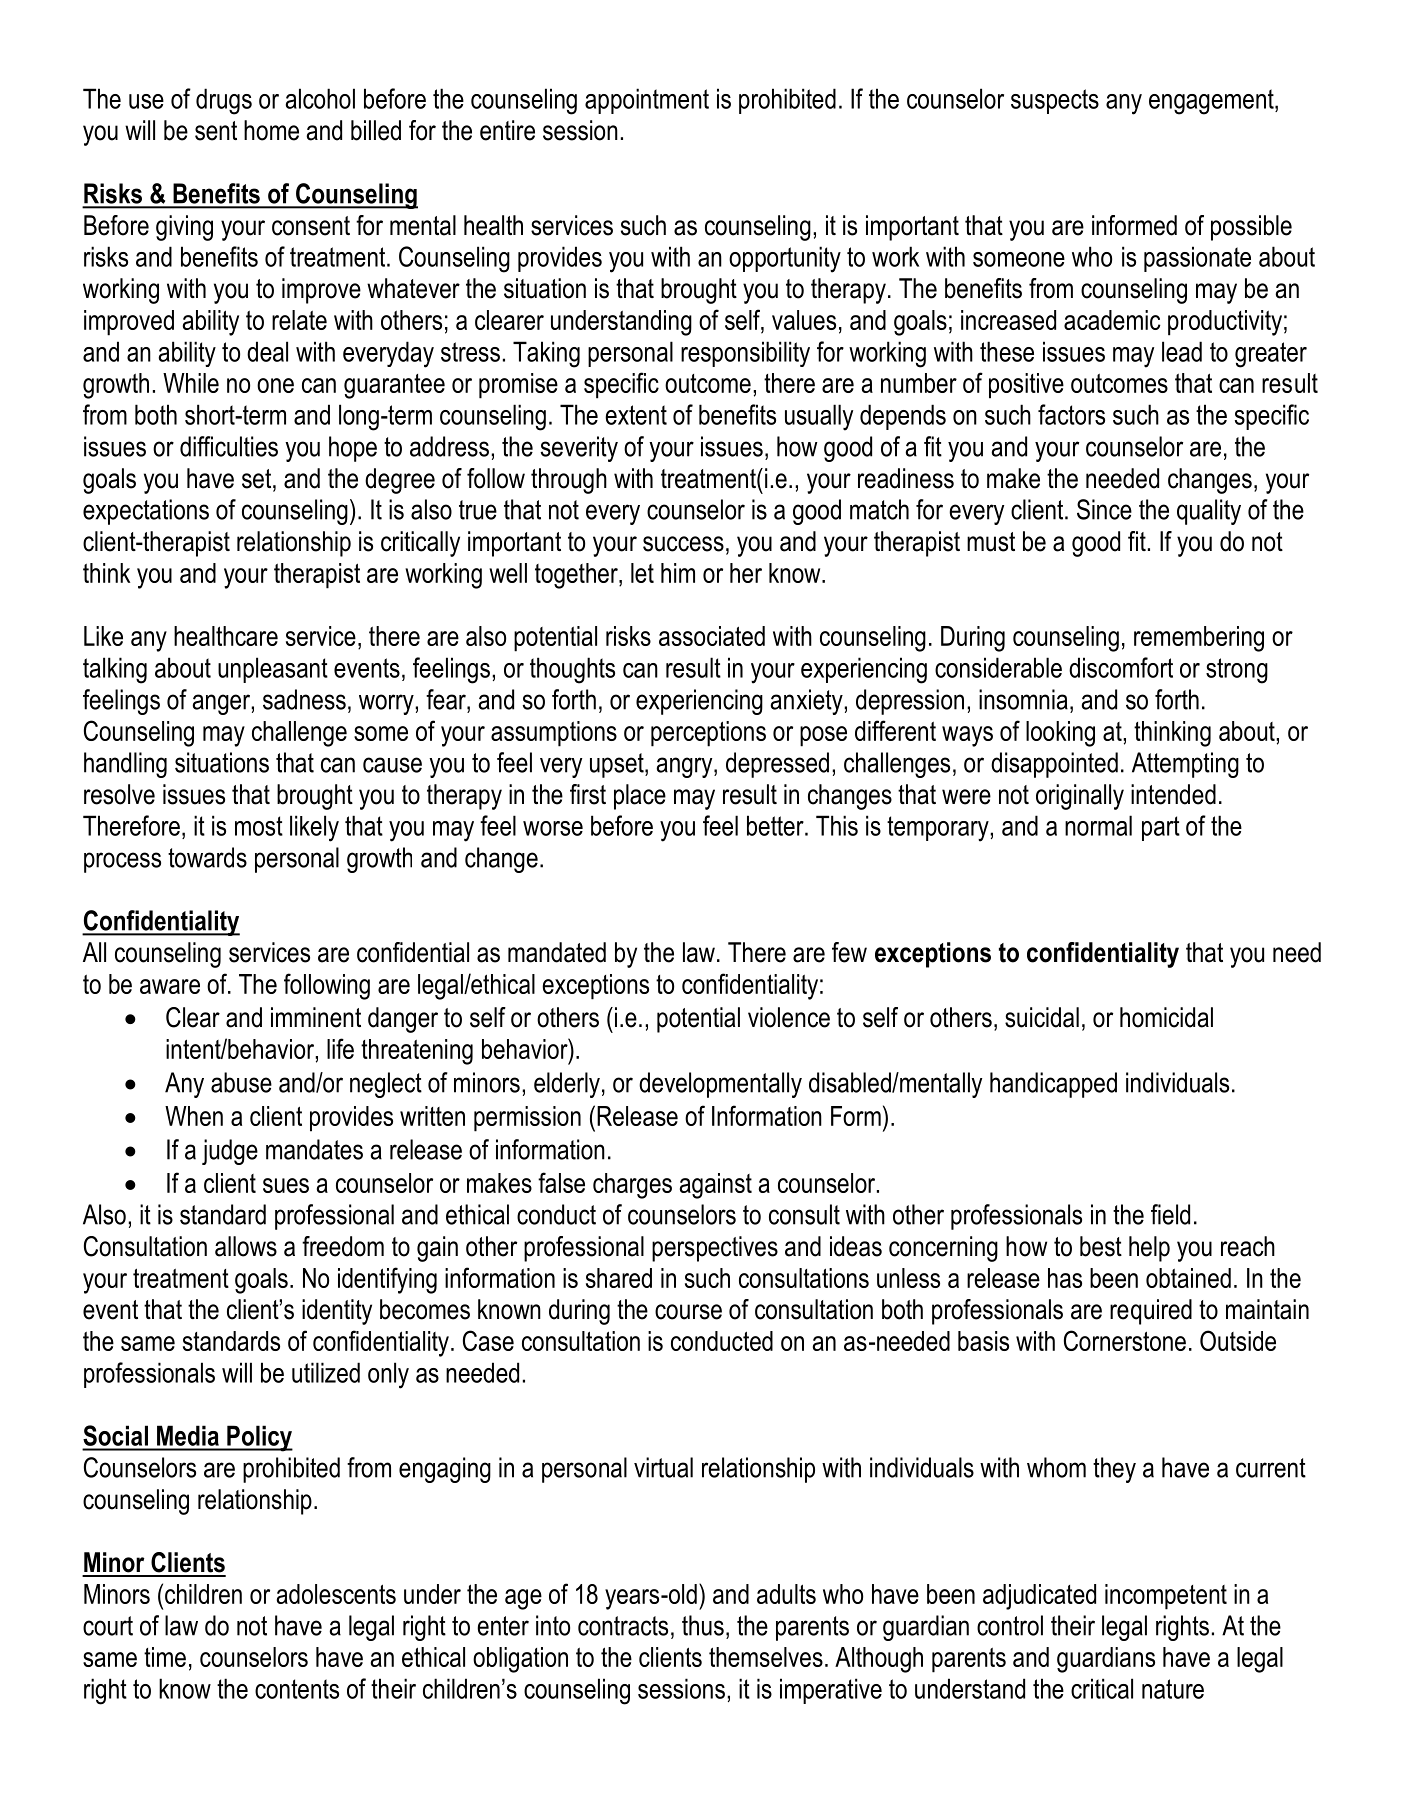 The height and width of the page is (1818, 1405). What do you see at coordinates (776, 825) in the page?
I see `better` at bounding box center [776, 825].
